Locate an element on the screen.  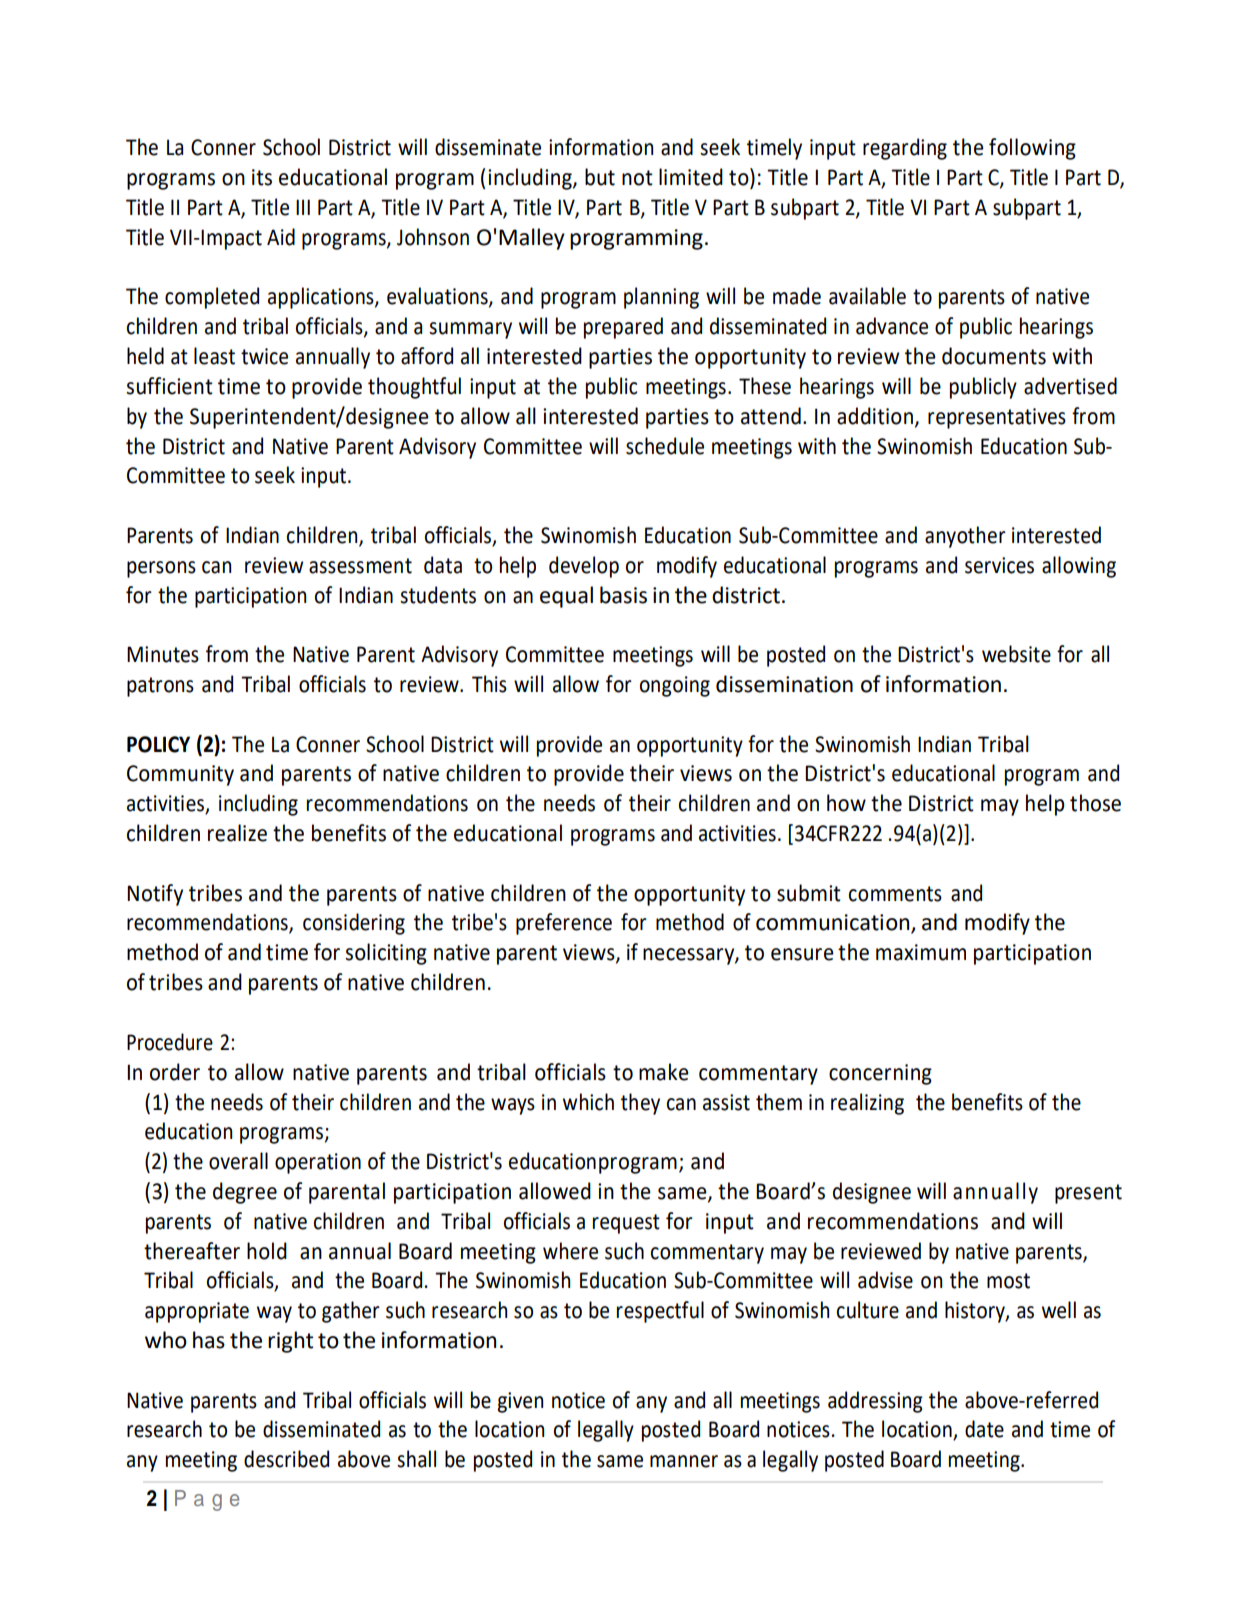
following is located at coordinates (1032, 149).
